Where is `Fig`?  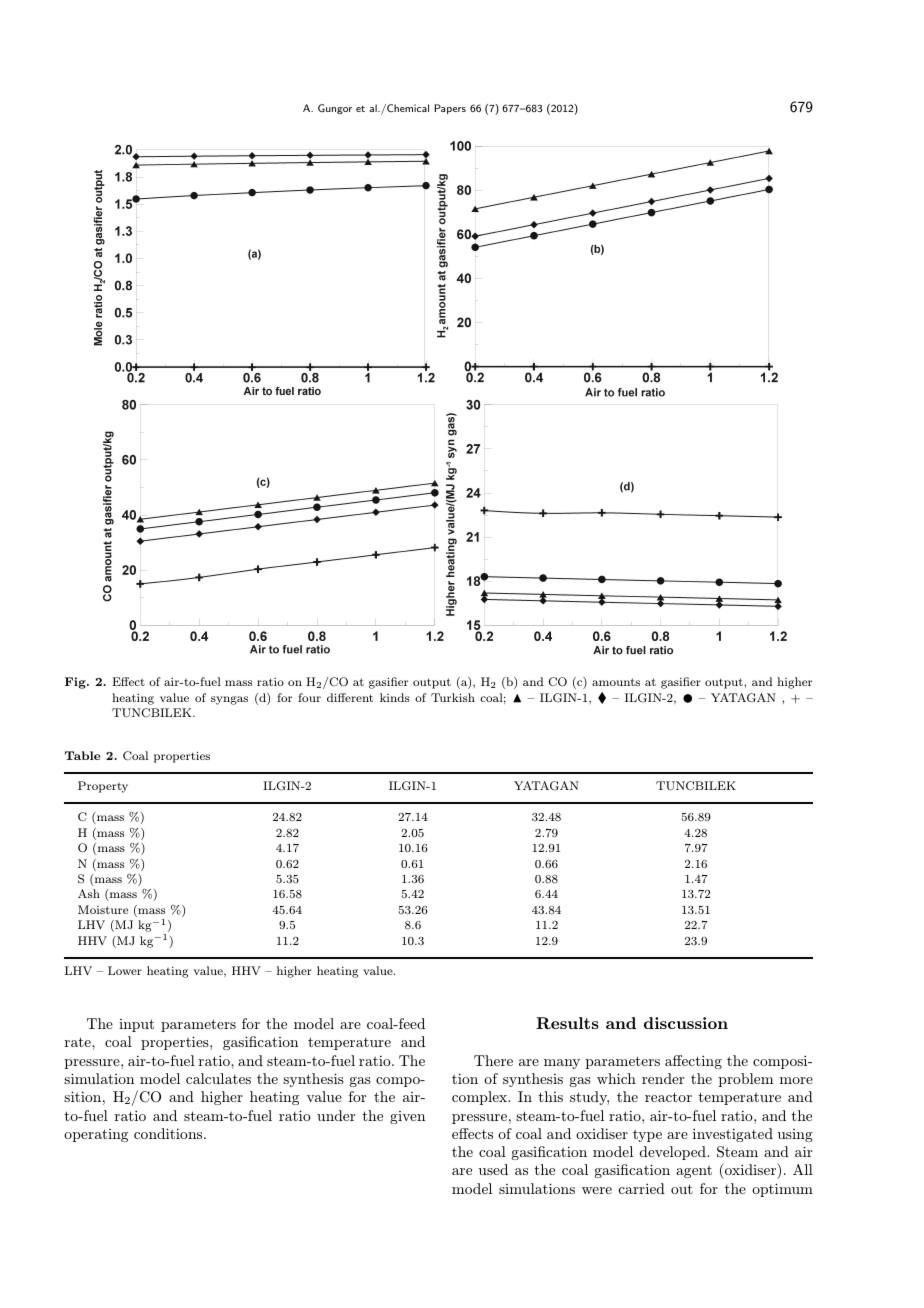
Fig is located at coordinates (76, 683).
